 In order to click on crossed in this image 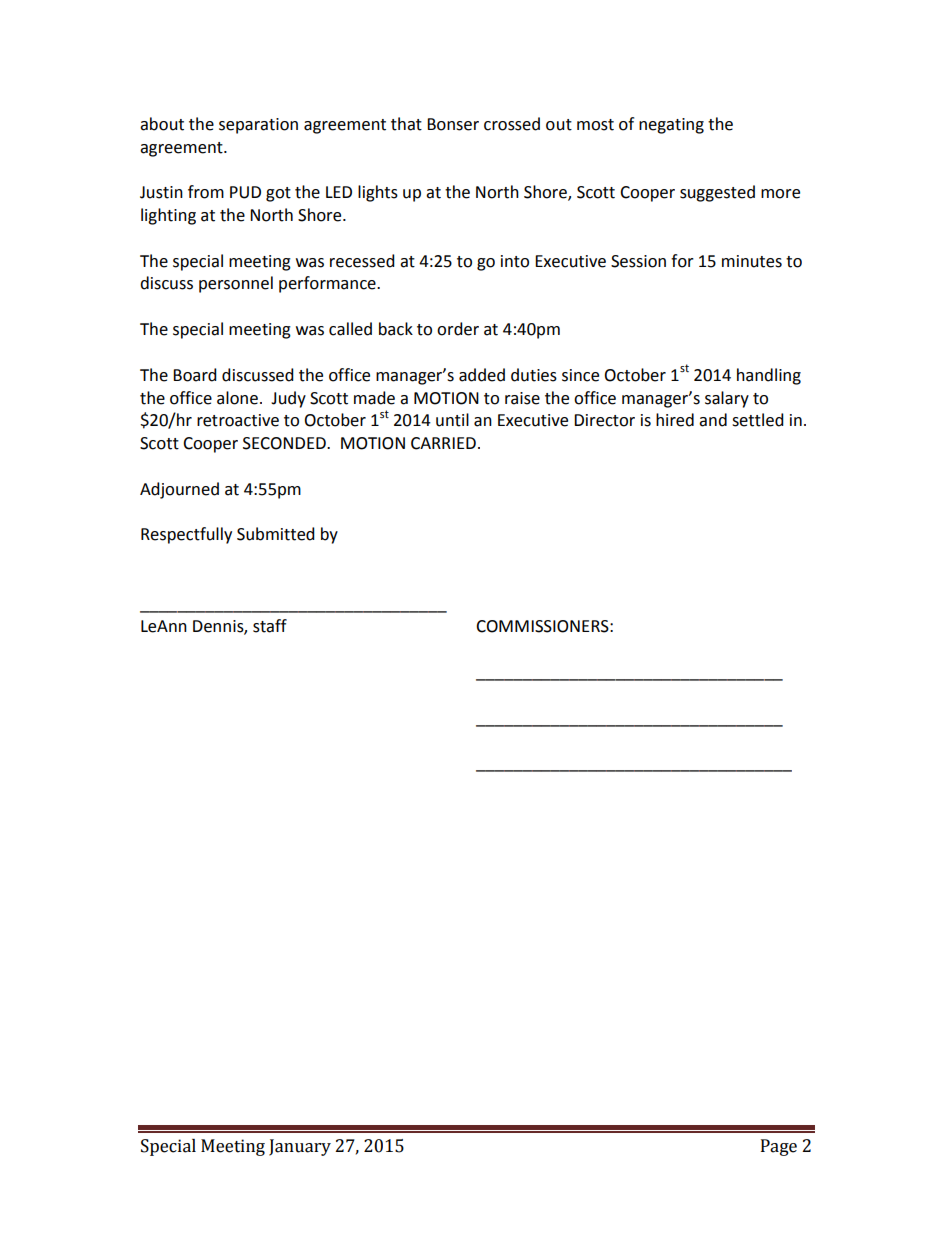, I will do `click(512, 124)`.
